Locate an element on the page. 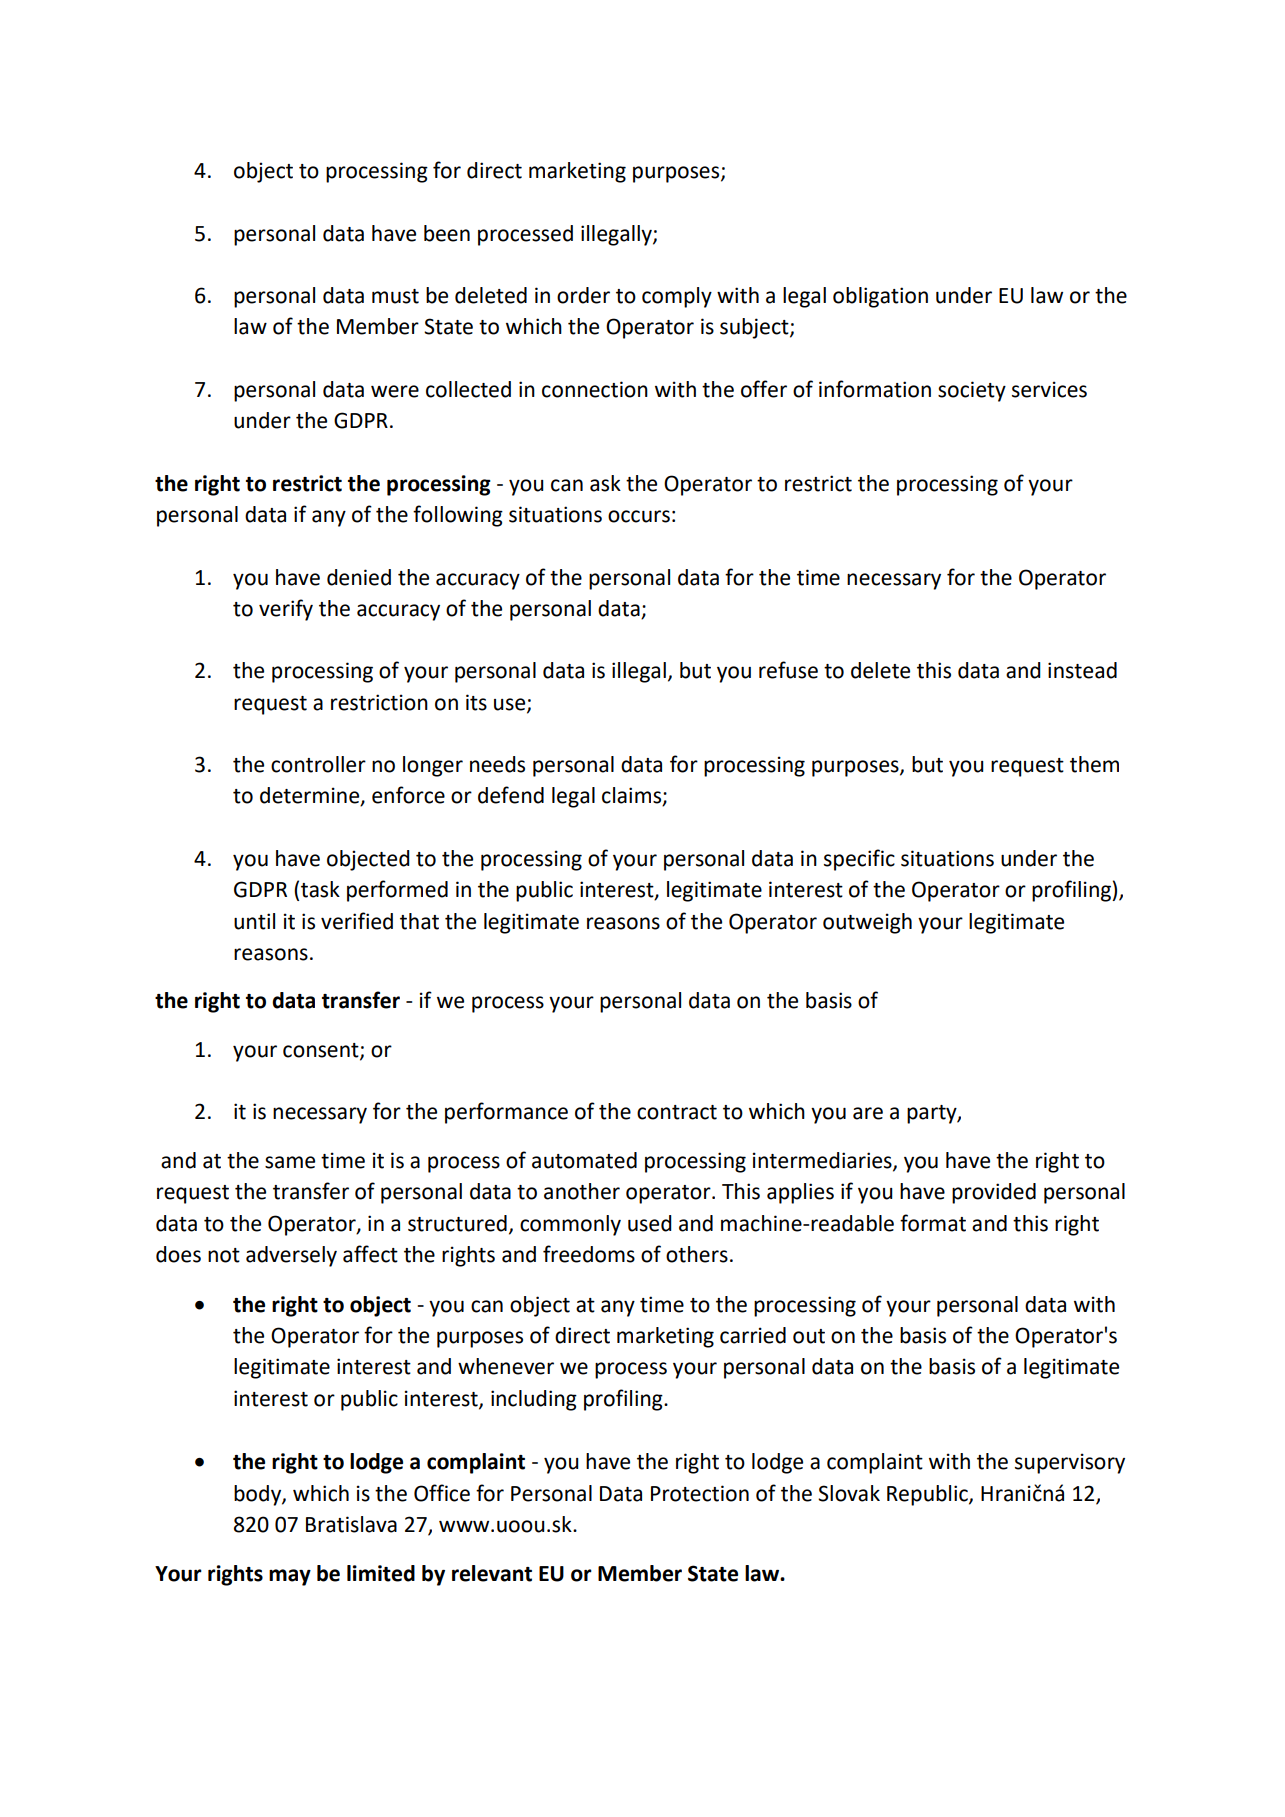 Image resolution: width=1285 pixels, height=1817 pixels. contract is located at coordinates (677, 1112).
